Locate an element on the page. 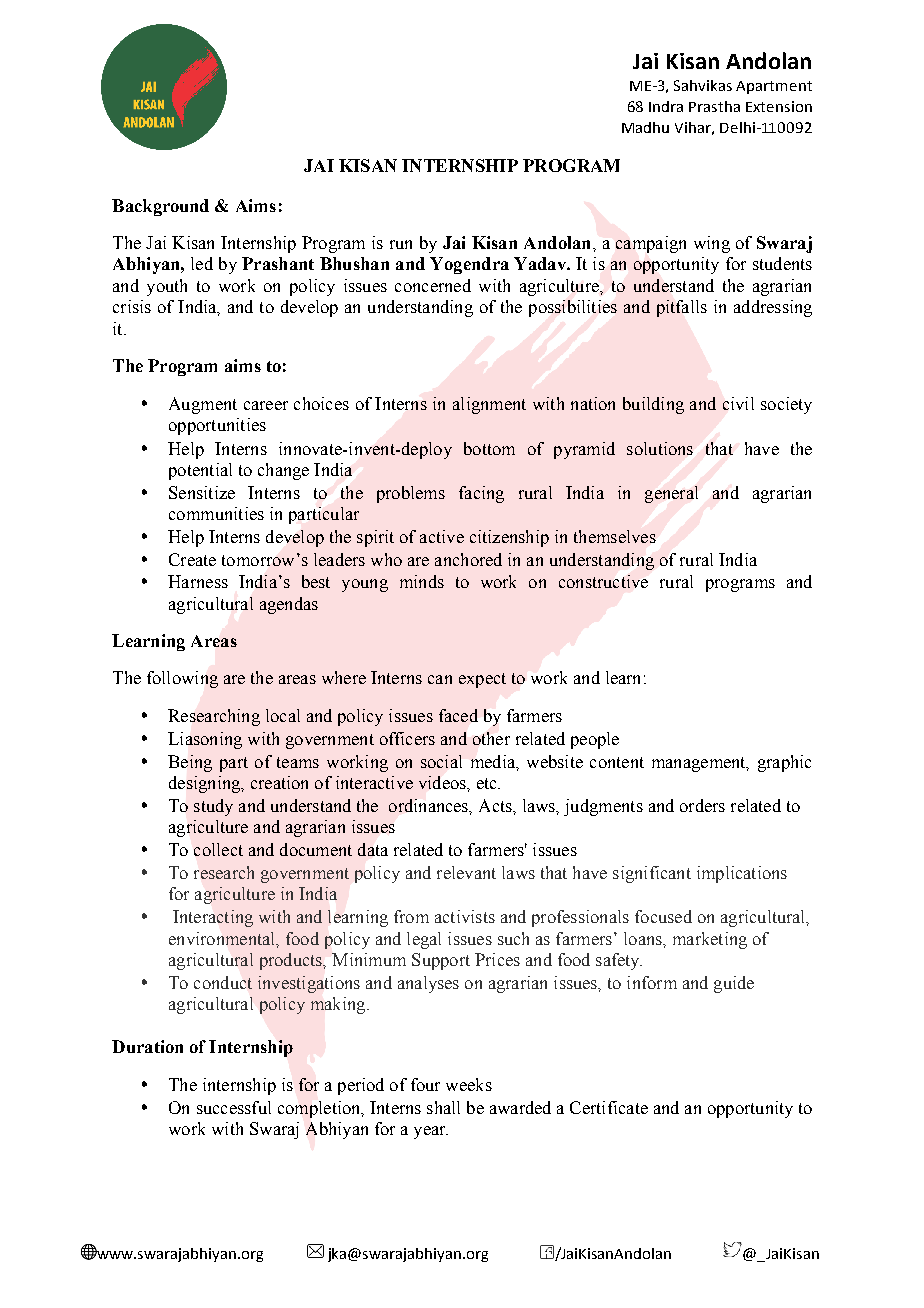  successful is located at coordinates (234, 1107).
